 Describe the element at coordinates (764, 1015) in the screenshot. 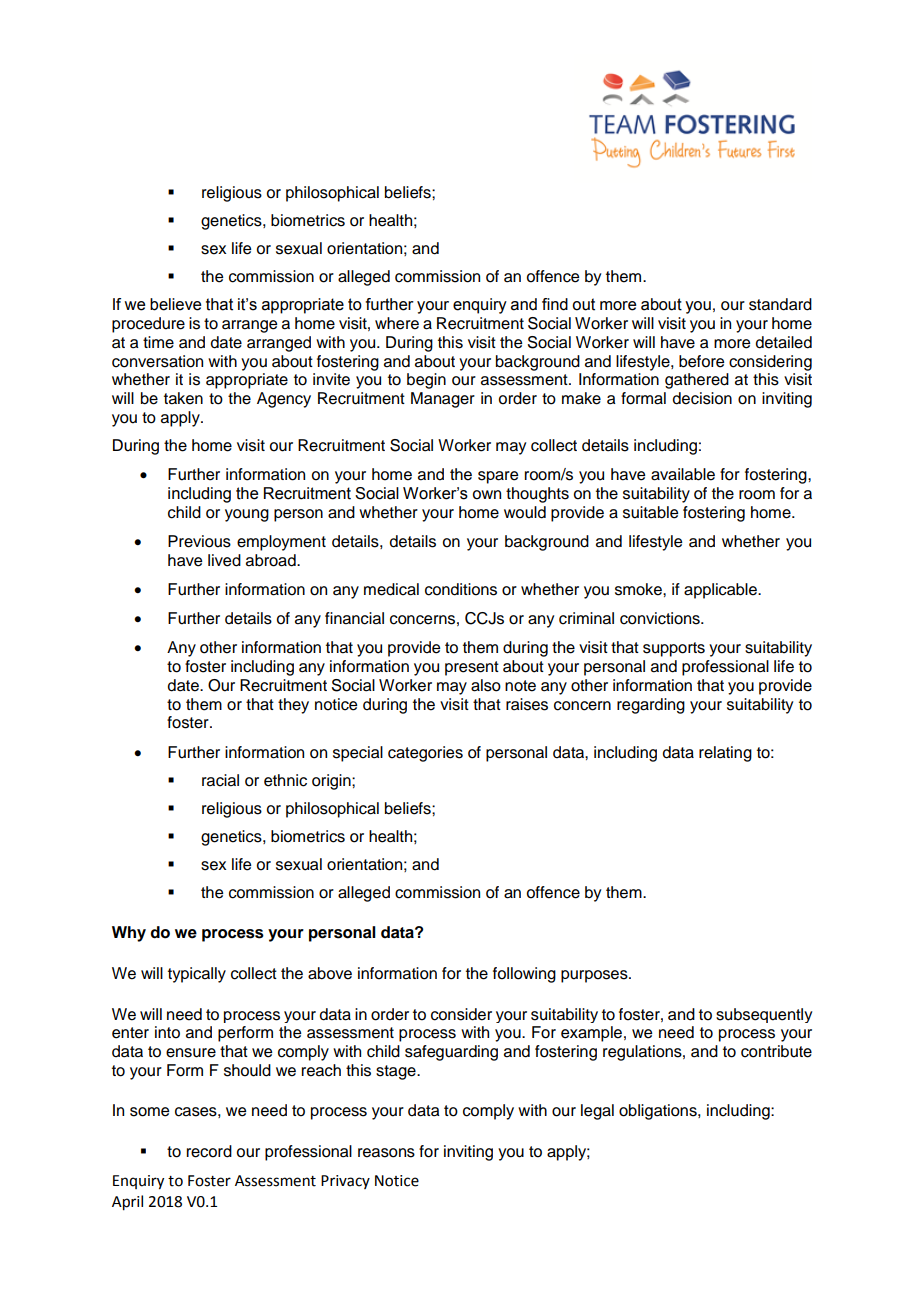

I see `subsequently` at that location.
